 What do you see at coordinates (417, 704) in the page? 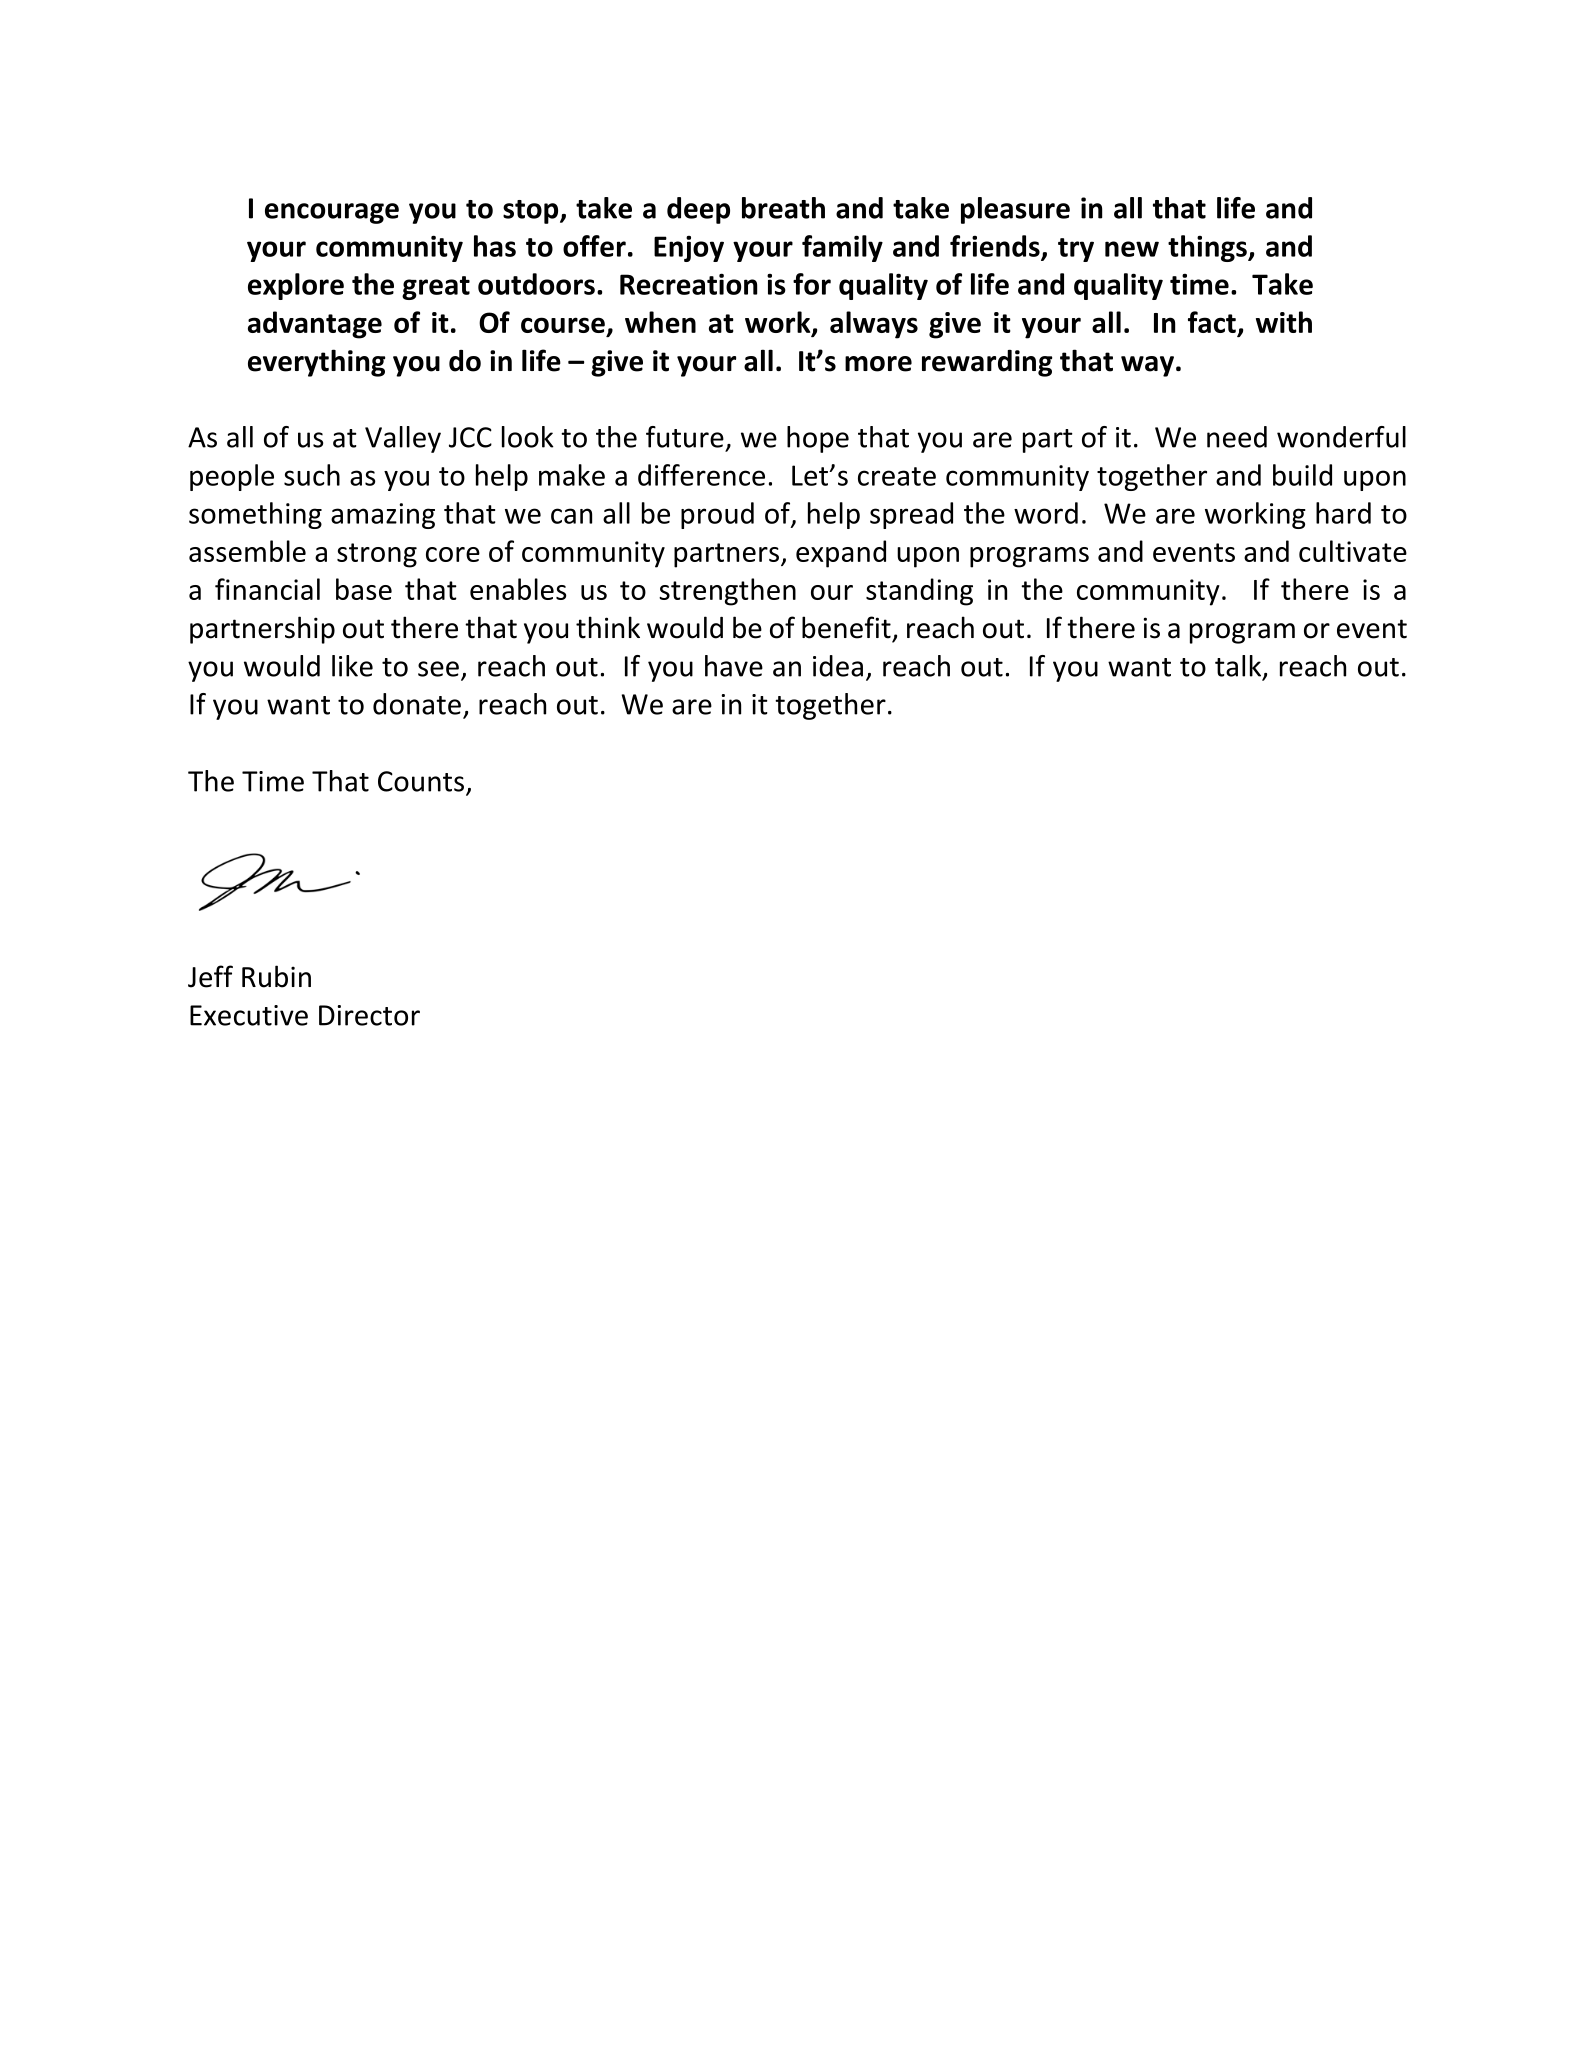
I see `donate` at bounding box center [417, 704].
